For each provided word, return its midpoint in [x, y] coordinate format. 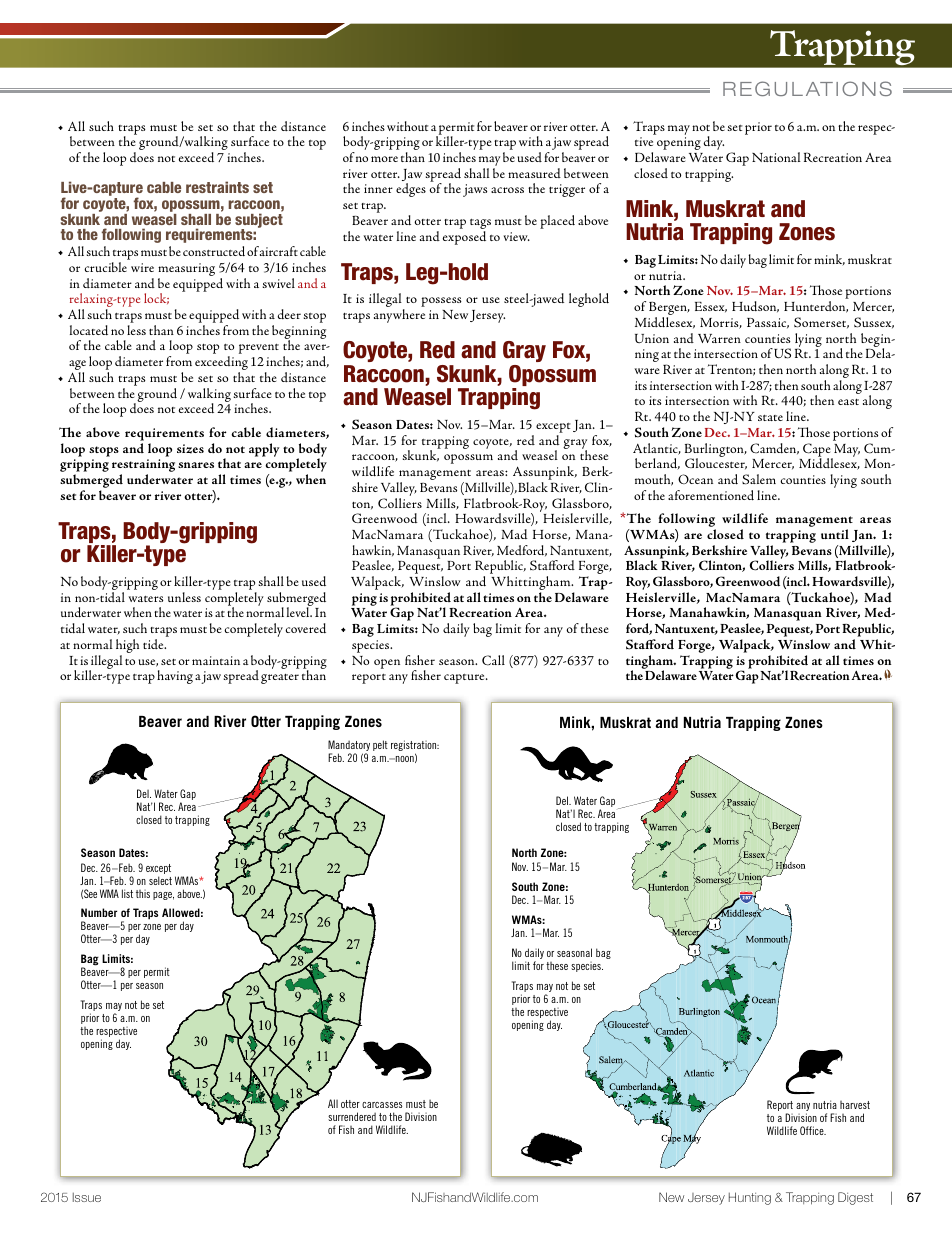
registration [415, 747]
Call [493, 660]
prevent [259, 349]
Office [813, 1130]
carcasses [382, 1105]
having [175, 677]
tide [154, 644]
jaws [475, 190]
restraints [217, 187]
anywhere [399, 316]
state [770, 418]
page [163, 896]
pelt [380, 745]
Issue [87, 1197]
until [835, 534]
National [776, 157]
